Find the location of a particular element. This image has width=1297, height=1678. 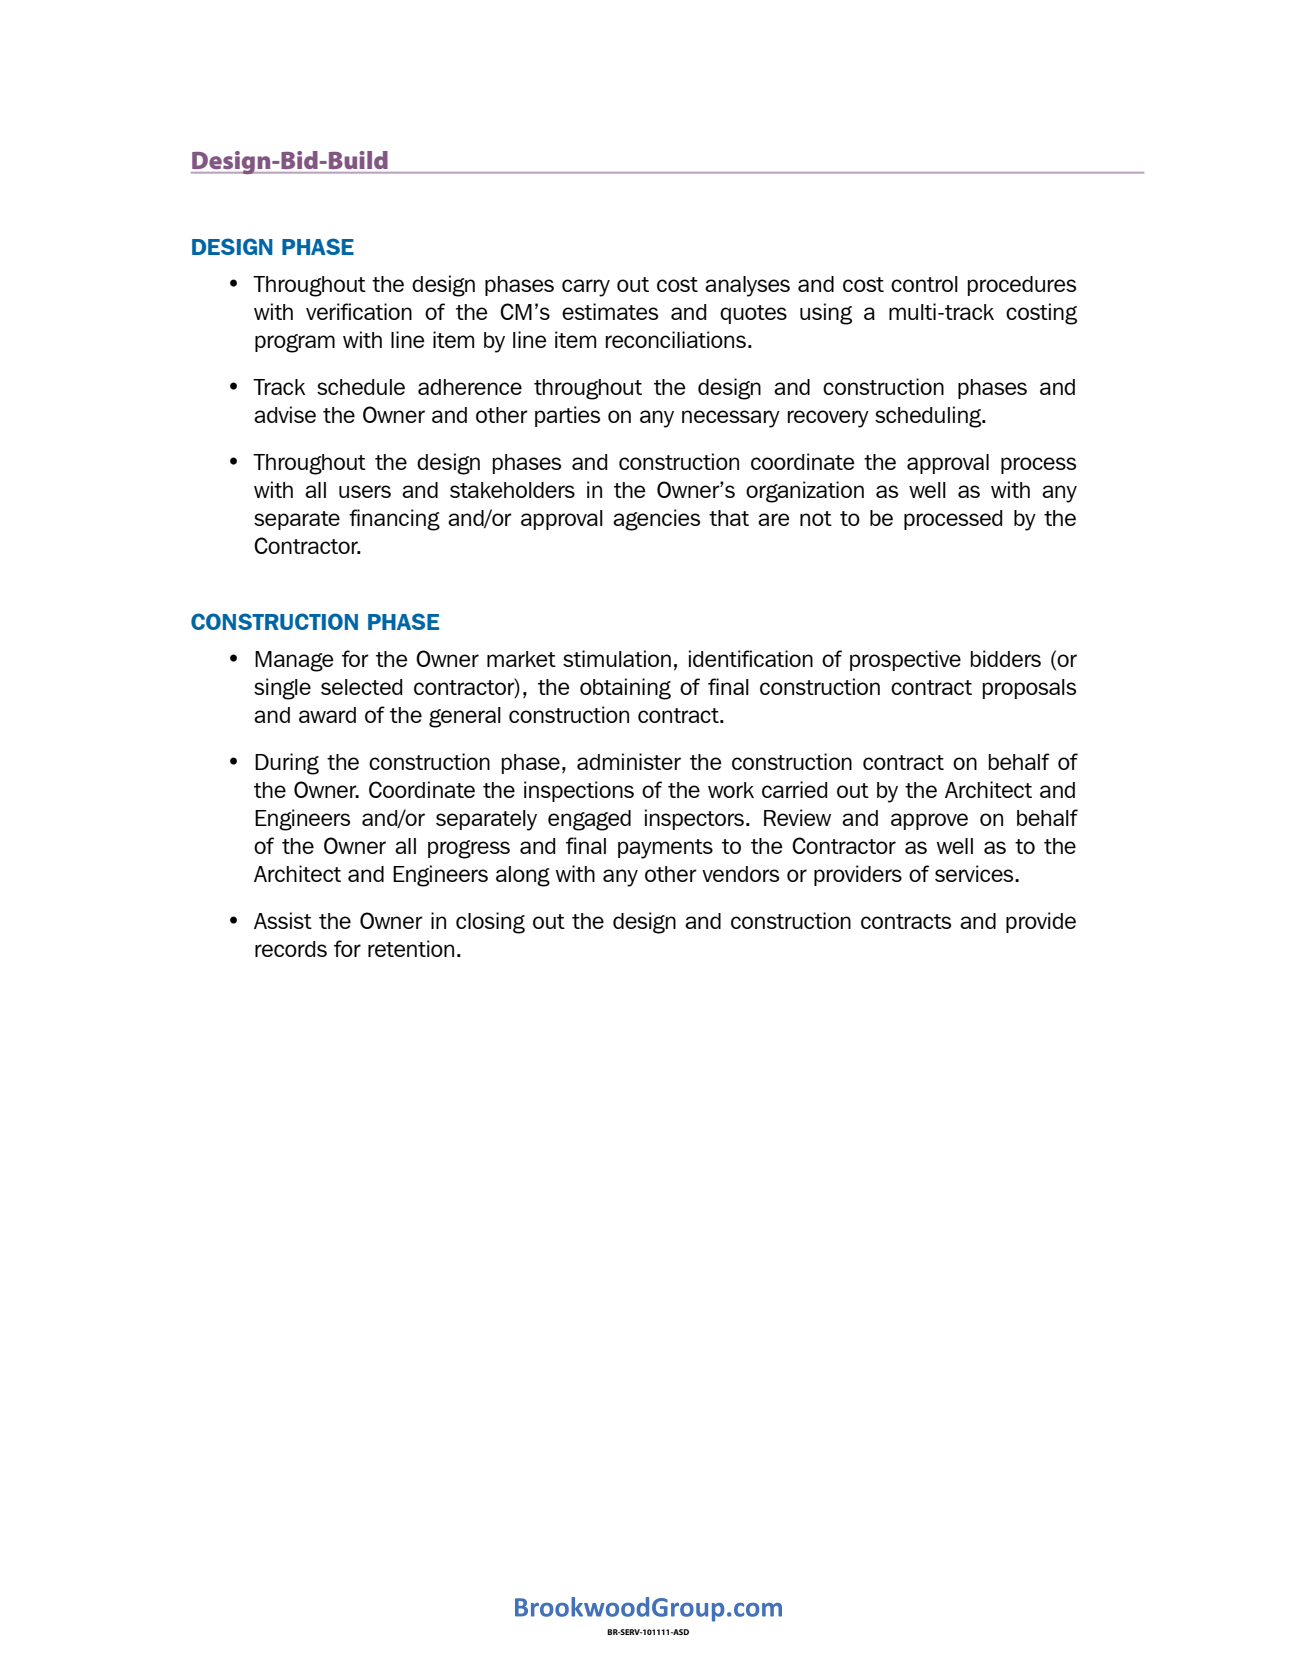

necessary is located at coordinates (731, 419).
